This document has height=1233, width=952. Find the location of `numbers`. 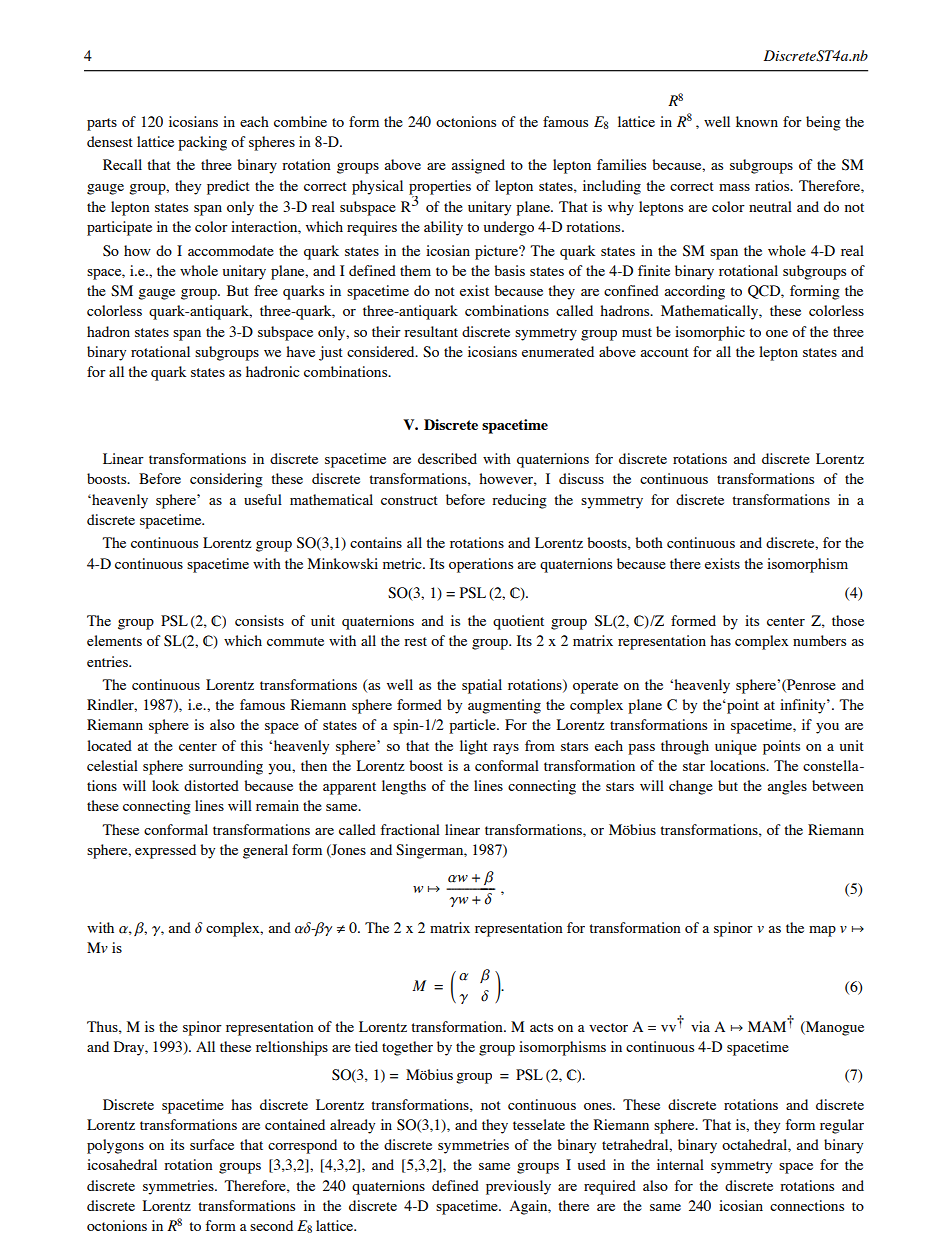

numbers is located at coordinates (819, 640).
